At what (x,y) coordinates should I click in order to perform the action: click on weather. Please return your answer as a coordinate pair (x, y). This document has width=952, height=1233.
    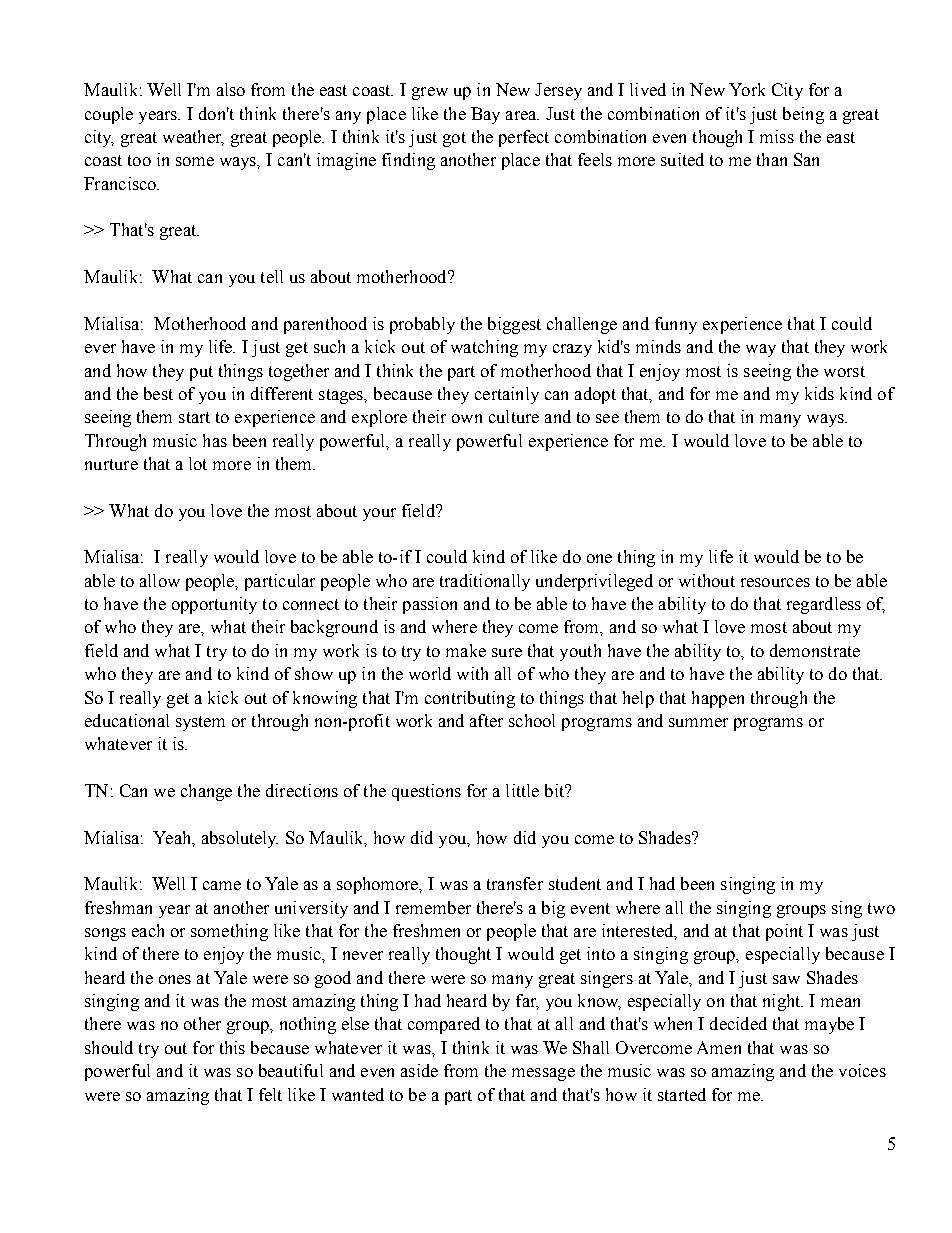
    Looking at the image, I should click on (193, 138).
